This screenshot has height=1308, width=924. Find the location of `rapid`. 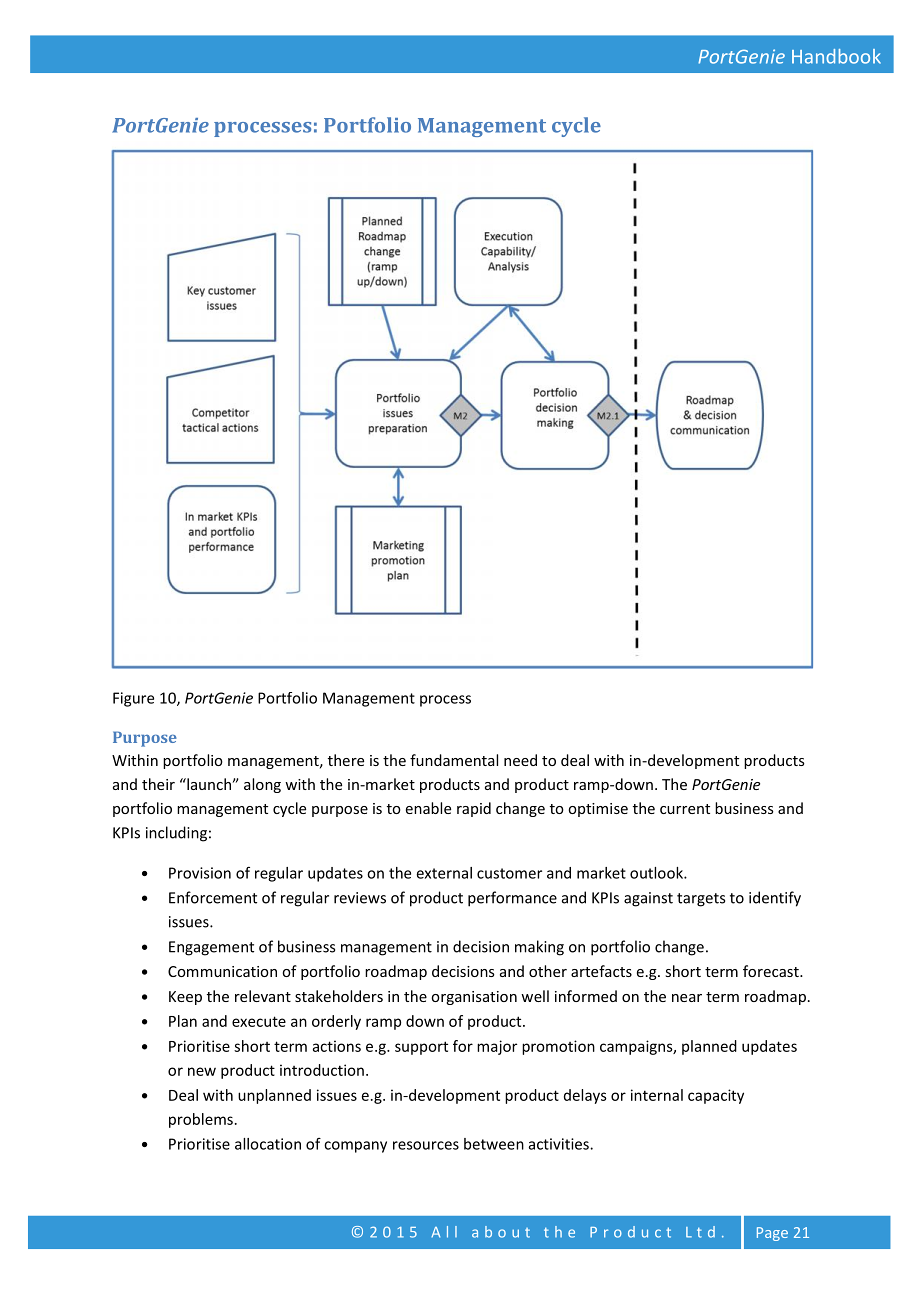

rapid is located at coordinates (474, 809).
